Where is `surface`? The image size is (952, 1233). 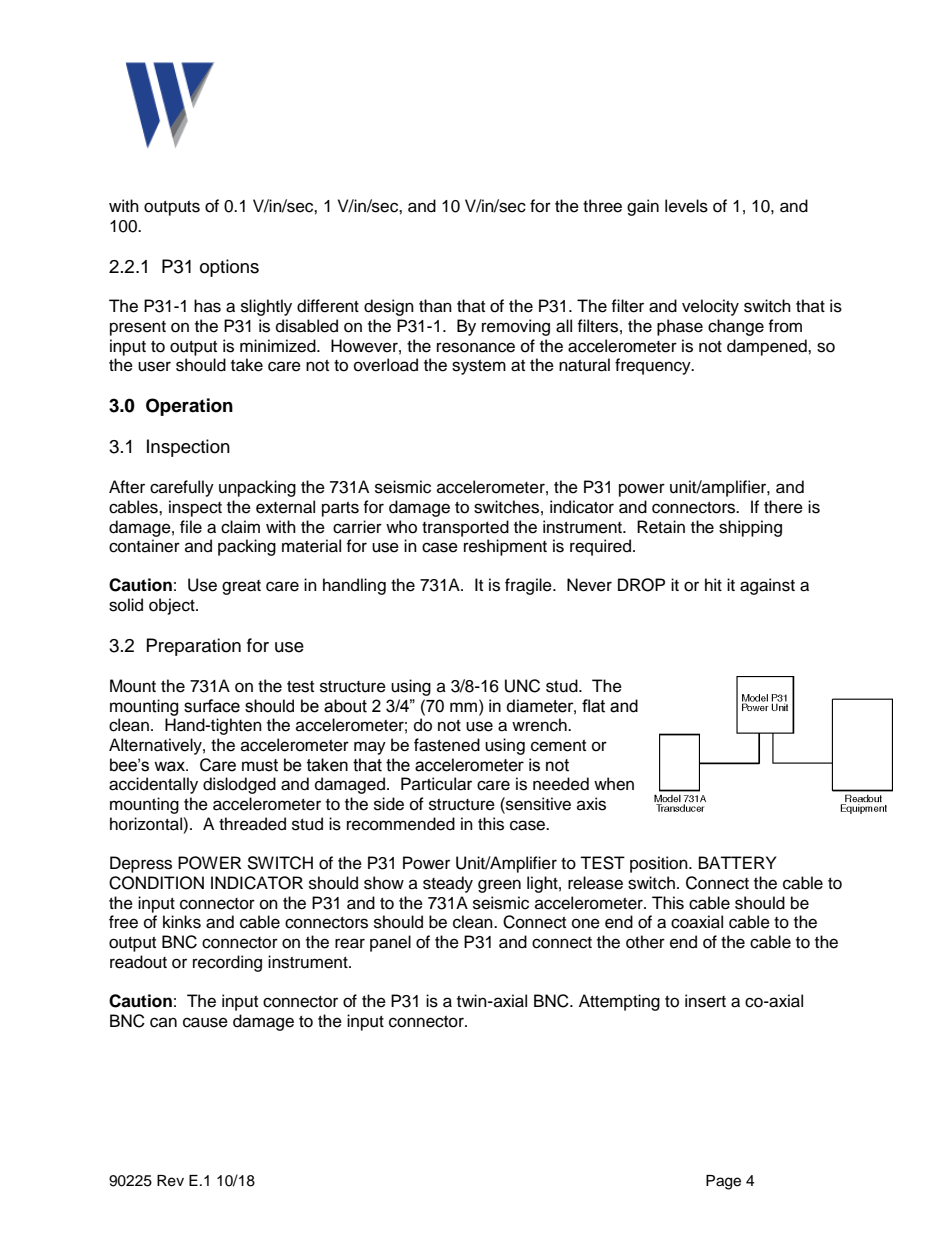
surface is located at coordinates (212, 706).
